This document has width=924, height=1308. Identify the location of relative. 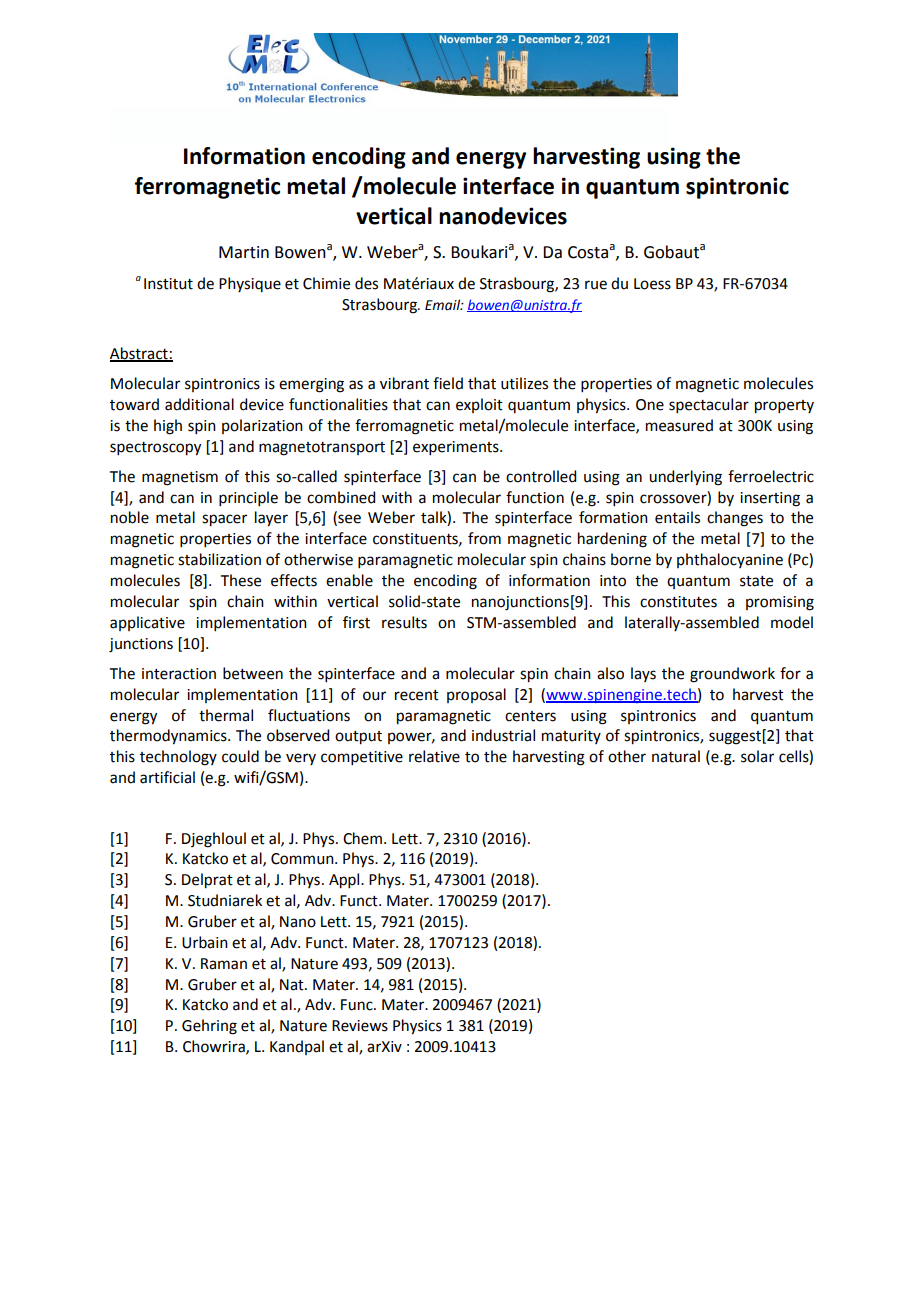
(434, 756).
